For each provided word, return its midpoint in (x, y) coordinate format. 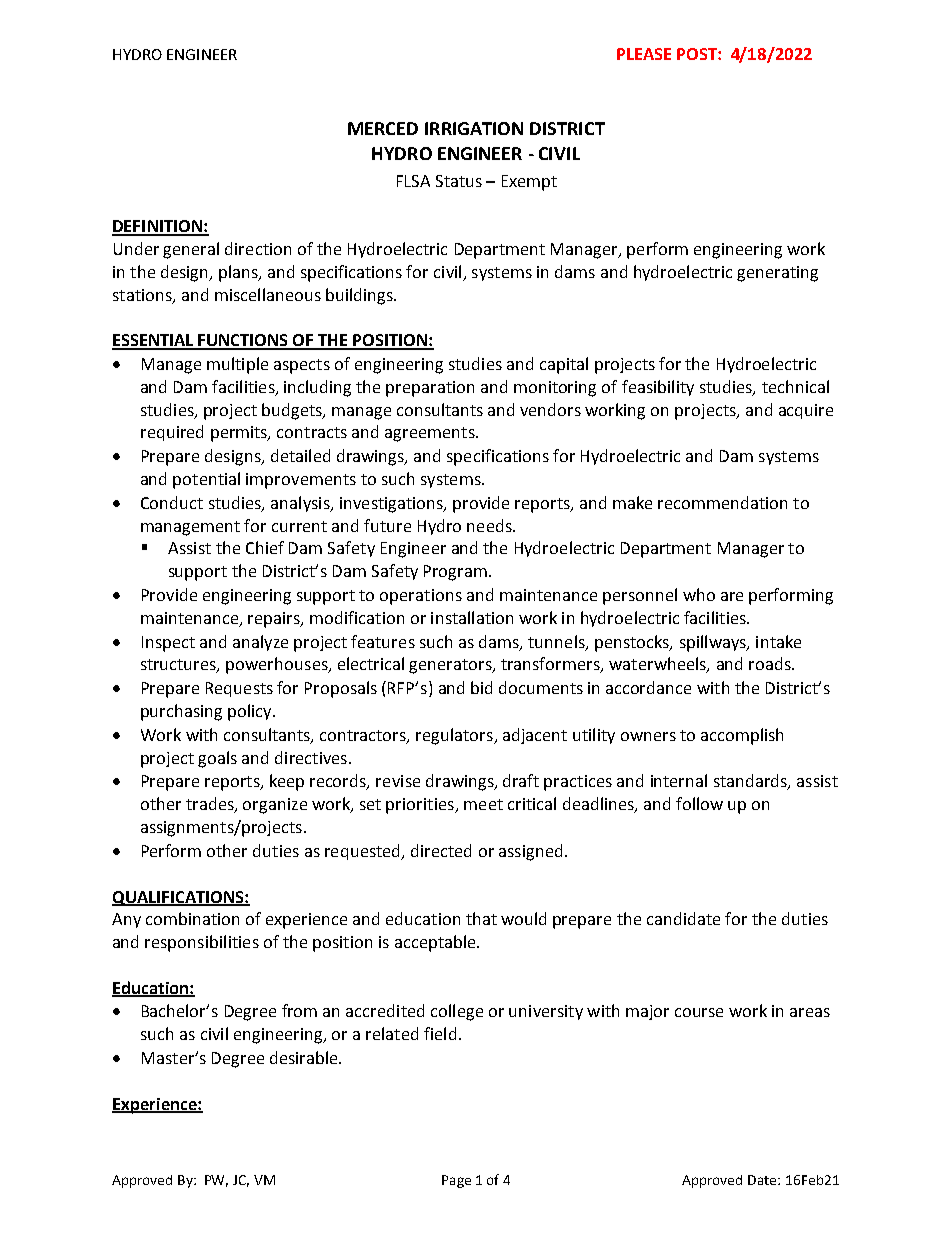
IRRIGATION (474, 128)
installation (472, 617)
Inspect (168, 644)
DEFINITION (158, 227)
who (699, 594)
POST (698, 54)
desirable (305, 1057)
